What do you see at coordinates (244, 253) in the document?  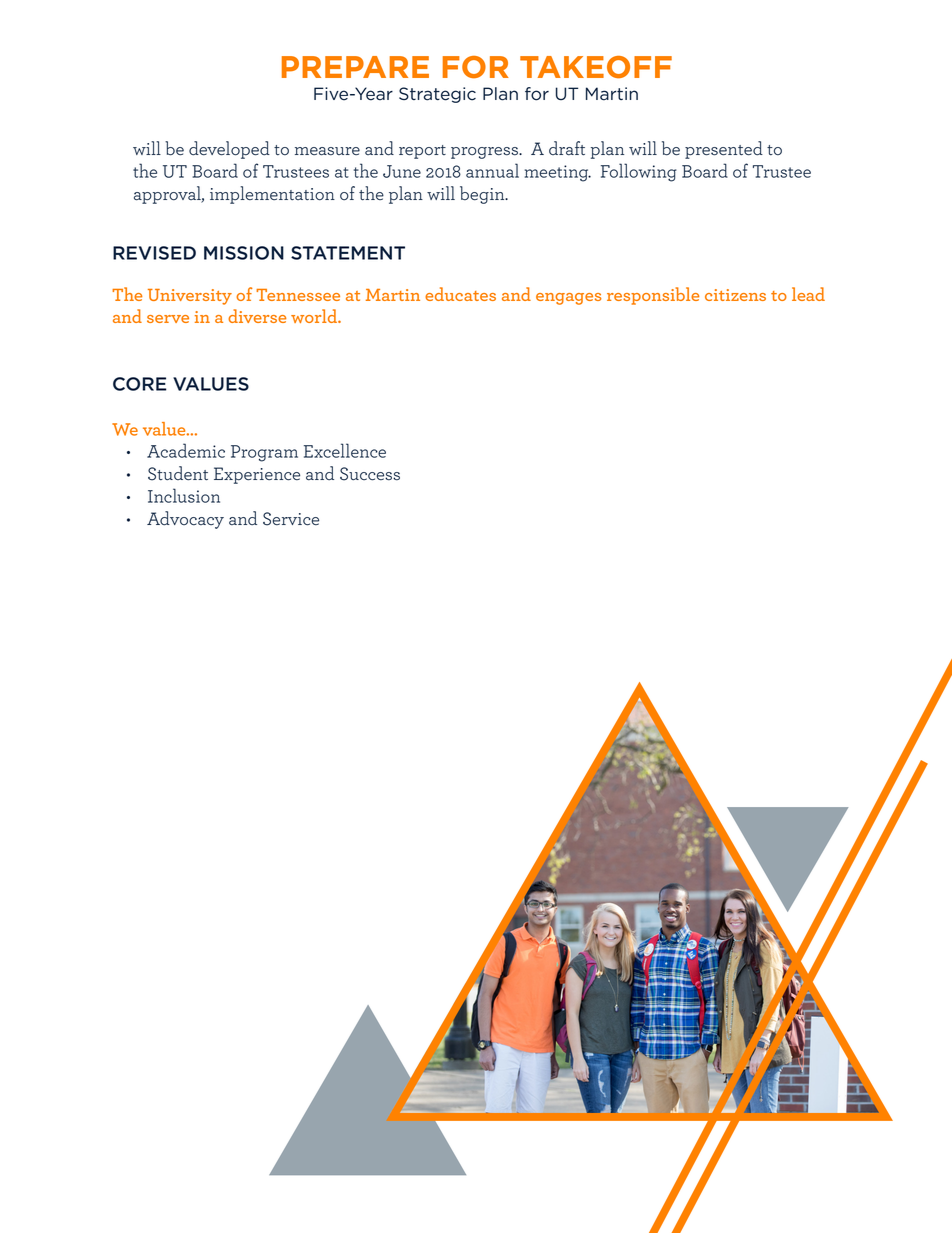 I see `MISSION` at bounding box center [244, 253].
